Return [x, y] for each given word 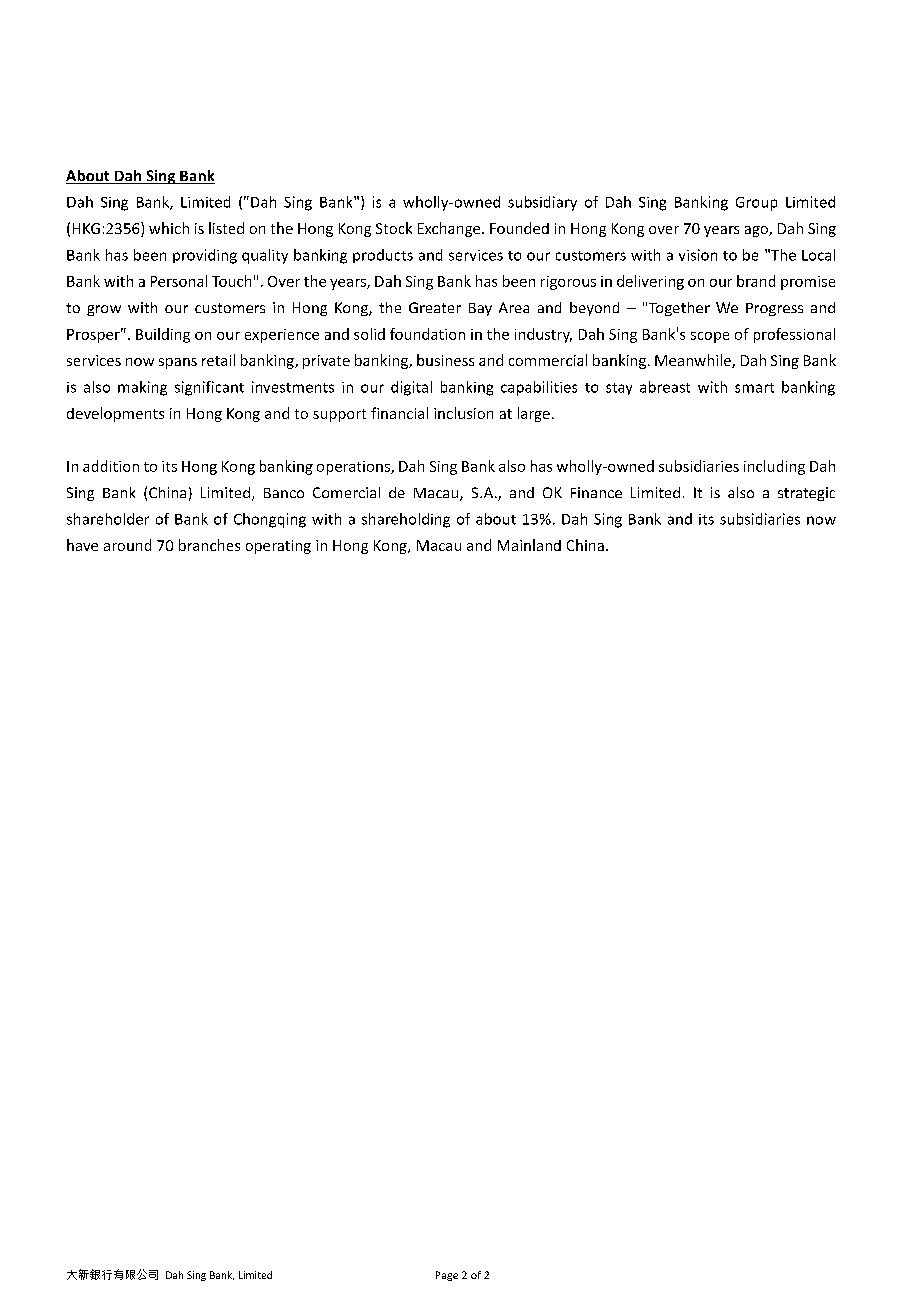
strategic [806, 494]
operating [278, 547]
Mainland [529, 545]
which [169, 228]
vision [698, 255]
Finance [596, 492]
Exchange [450, 229]
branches [209, 545]
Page [447, 1276]
